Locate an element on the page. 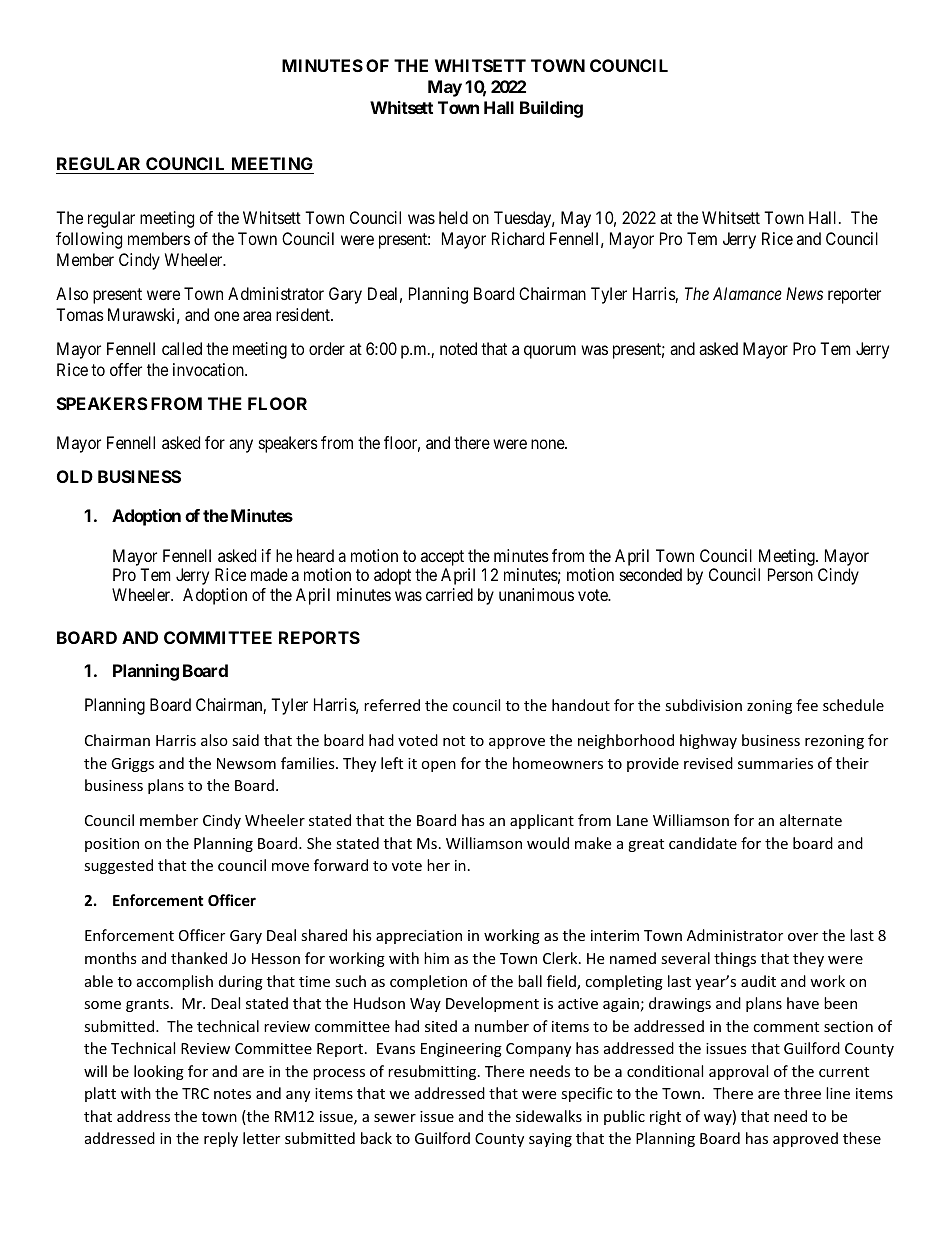 This image has width=952, height=1233. following is located at coordinates (89, 240).
